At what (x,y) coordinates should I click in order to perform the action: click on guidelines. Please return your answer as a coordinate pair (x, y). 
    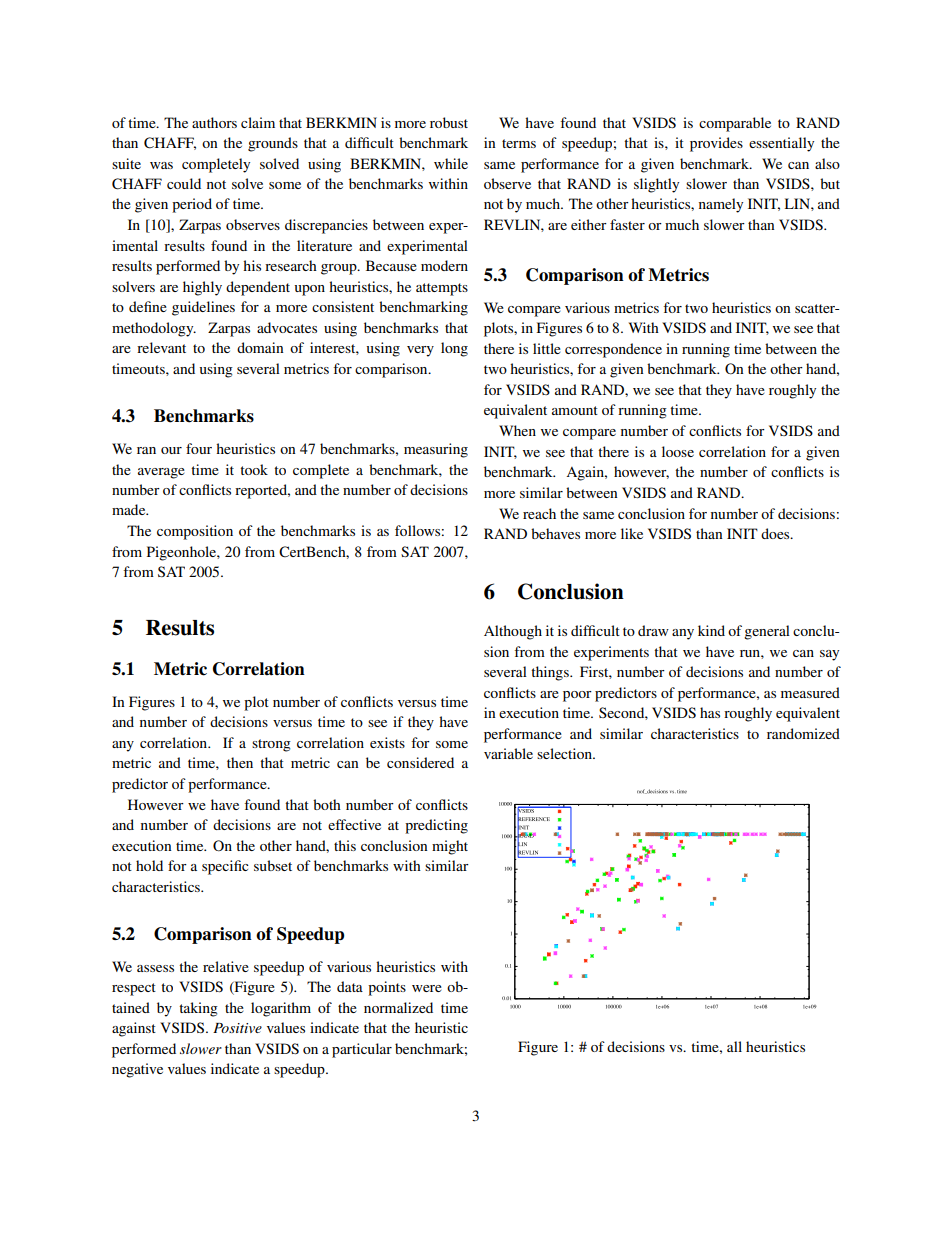
    Looking at the image, I should click on (203, 308).
